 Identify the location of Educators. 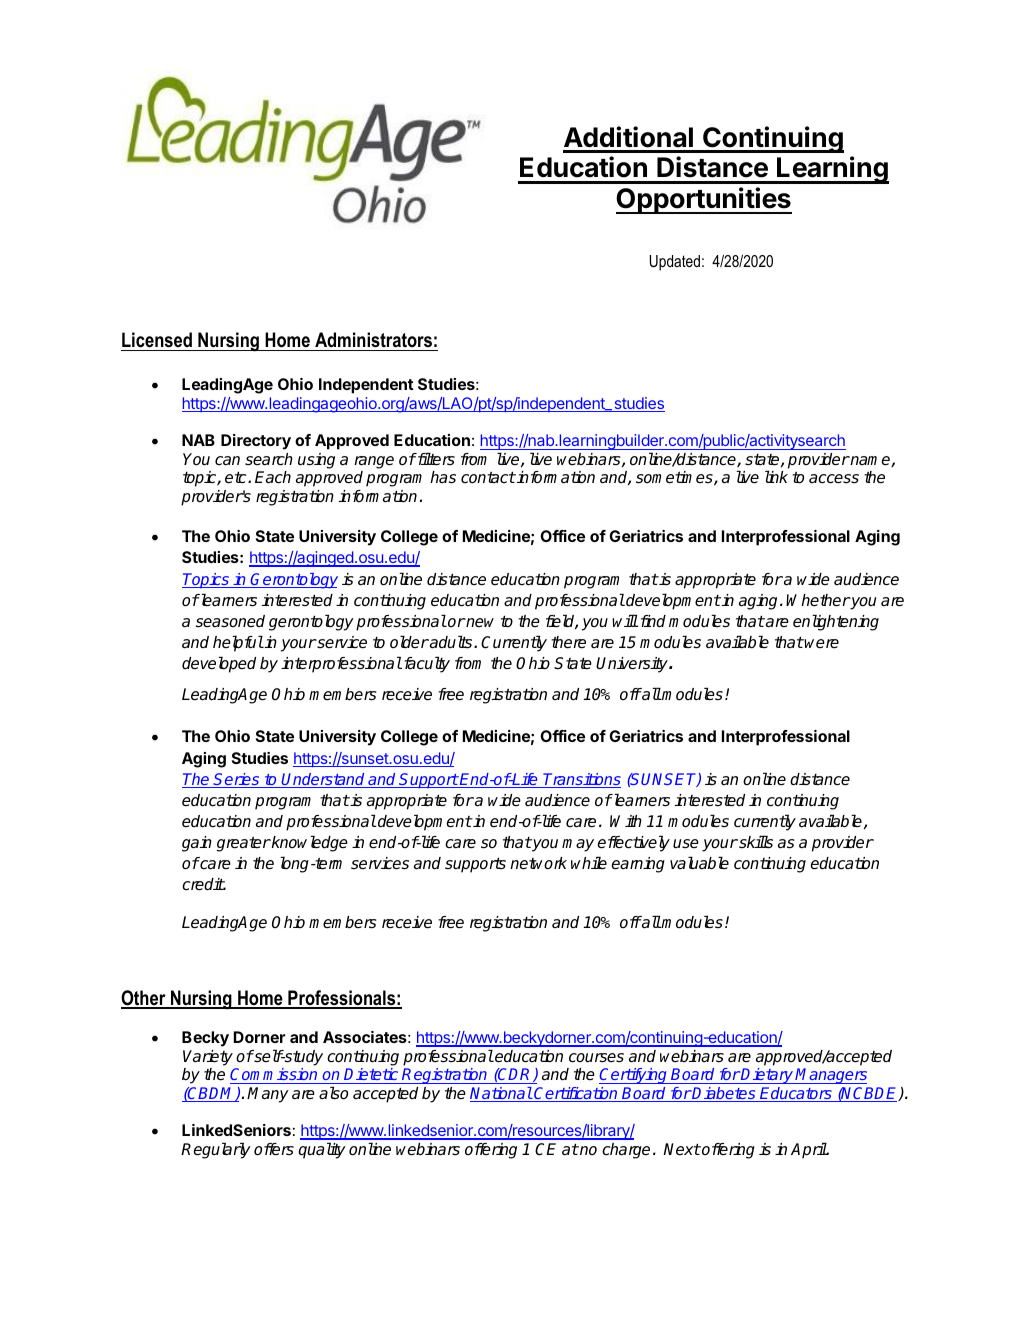
(796, 1094).
